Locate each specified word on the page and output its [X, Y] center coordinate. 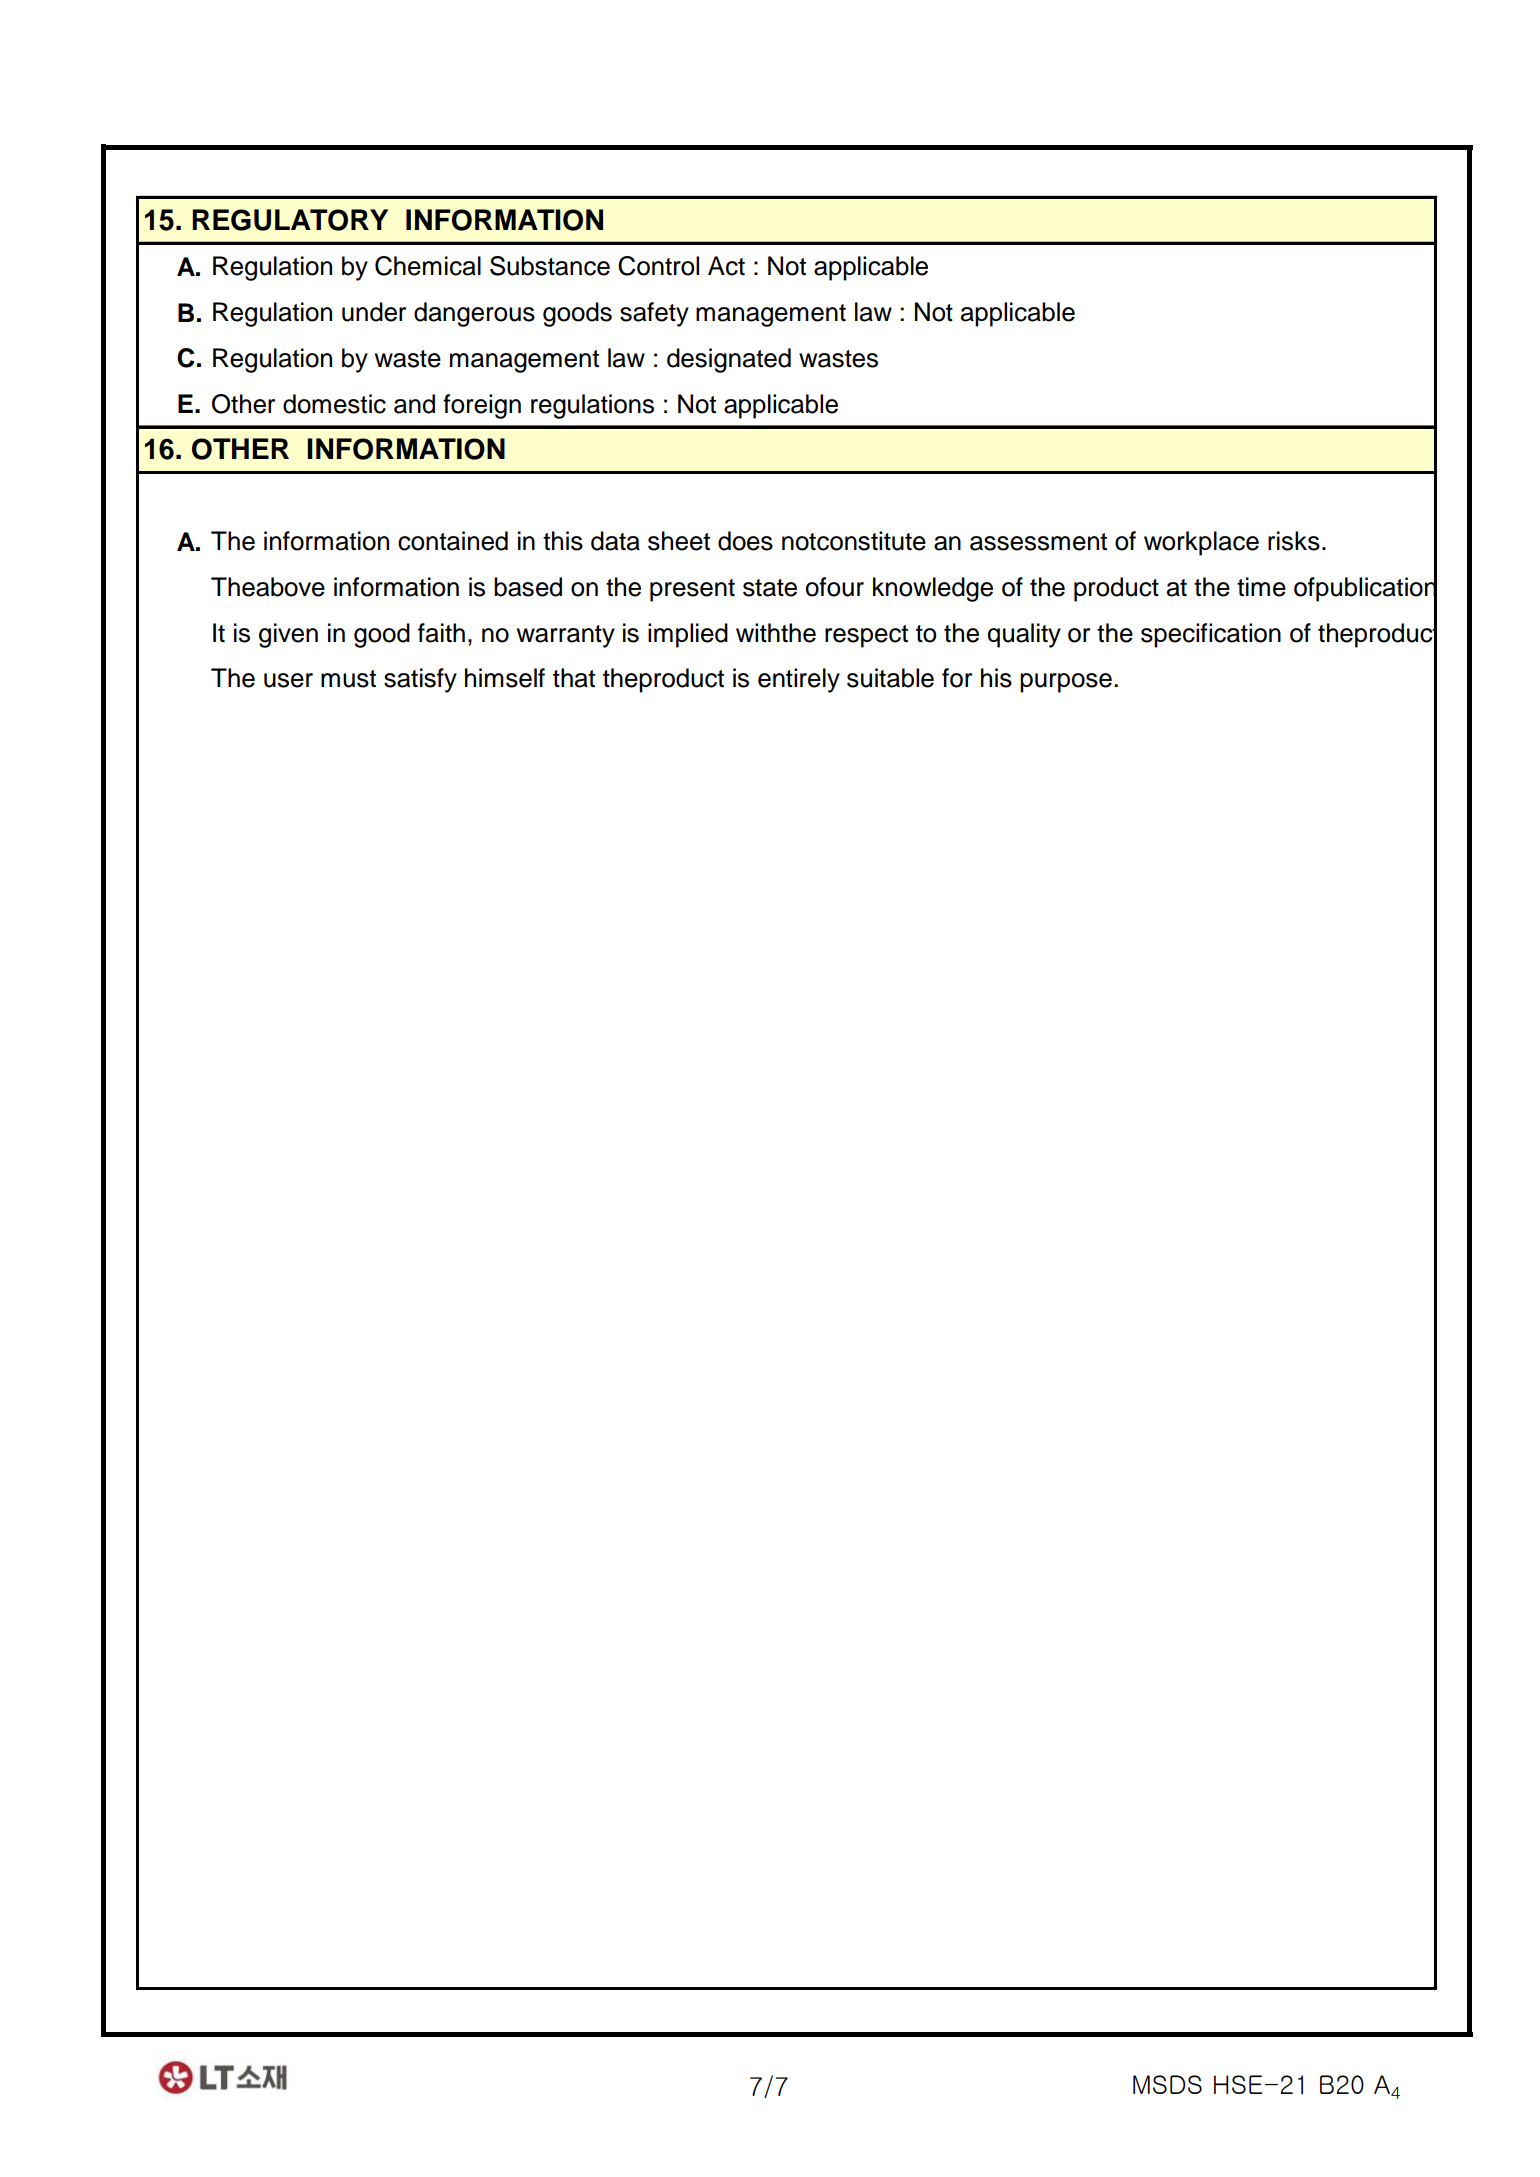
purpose [1066, 683]
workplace [1201, 543]
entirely [799, 680]
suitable [890, 678]
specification [1211, 635]
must [348, 679]
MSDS [1167, 2084]
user [288, 680]
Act [726, 266]
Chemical [428, 266]
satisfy [420, 680]
